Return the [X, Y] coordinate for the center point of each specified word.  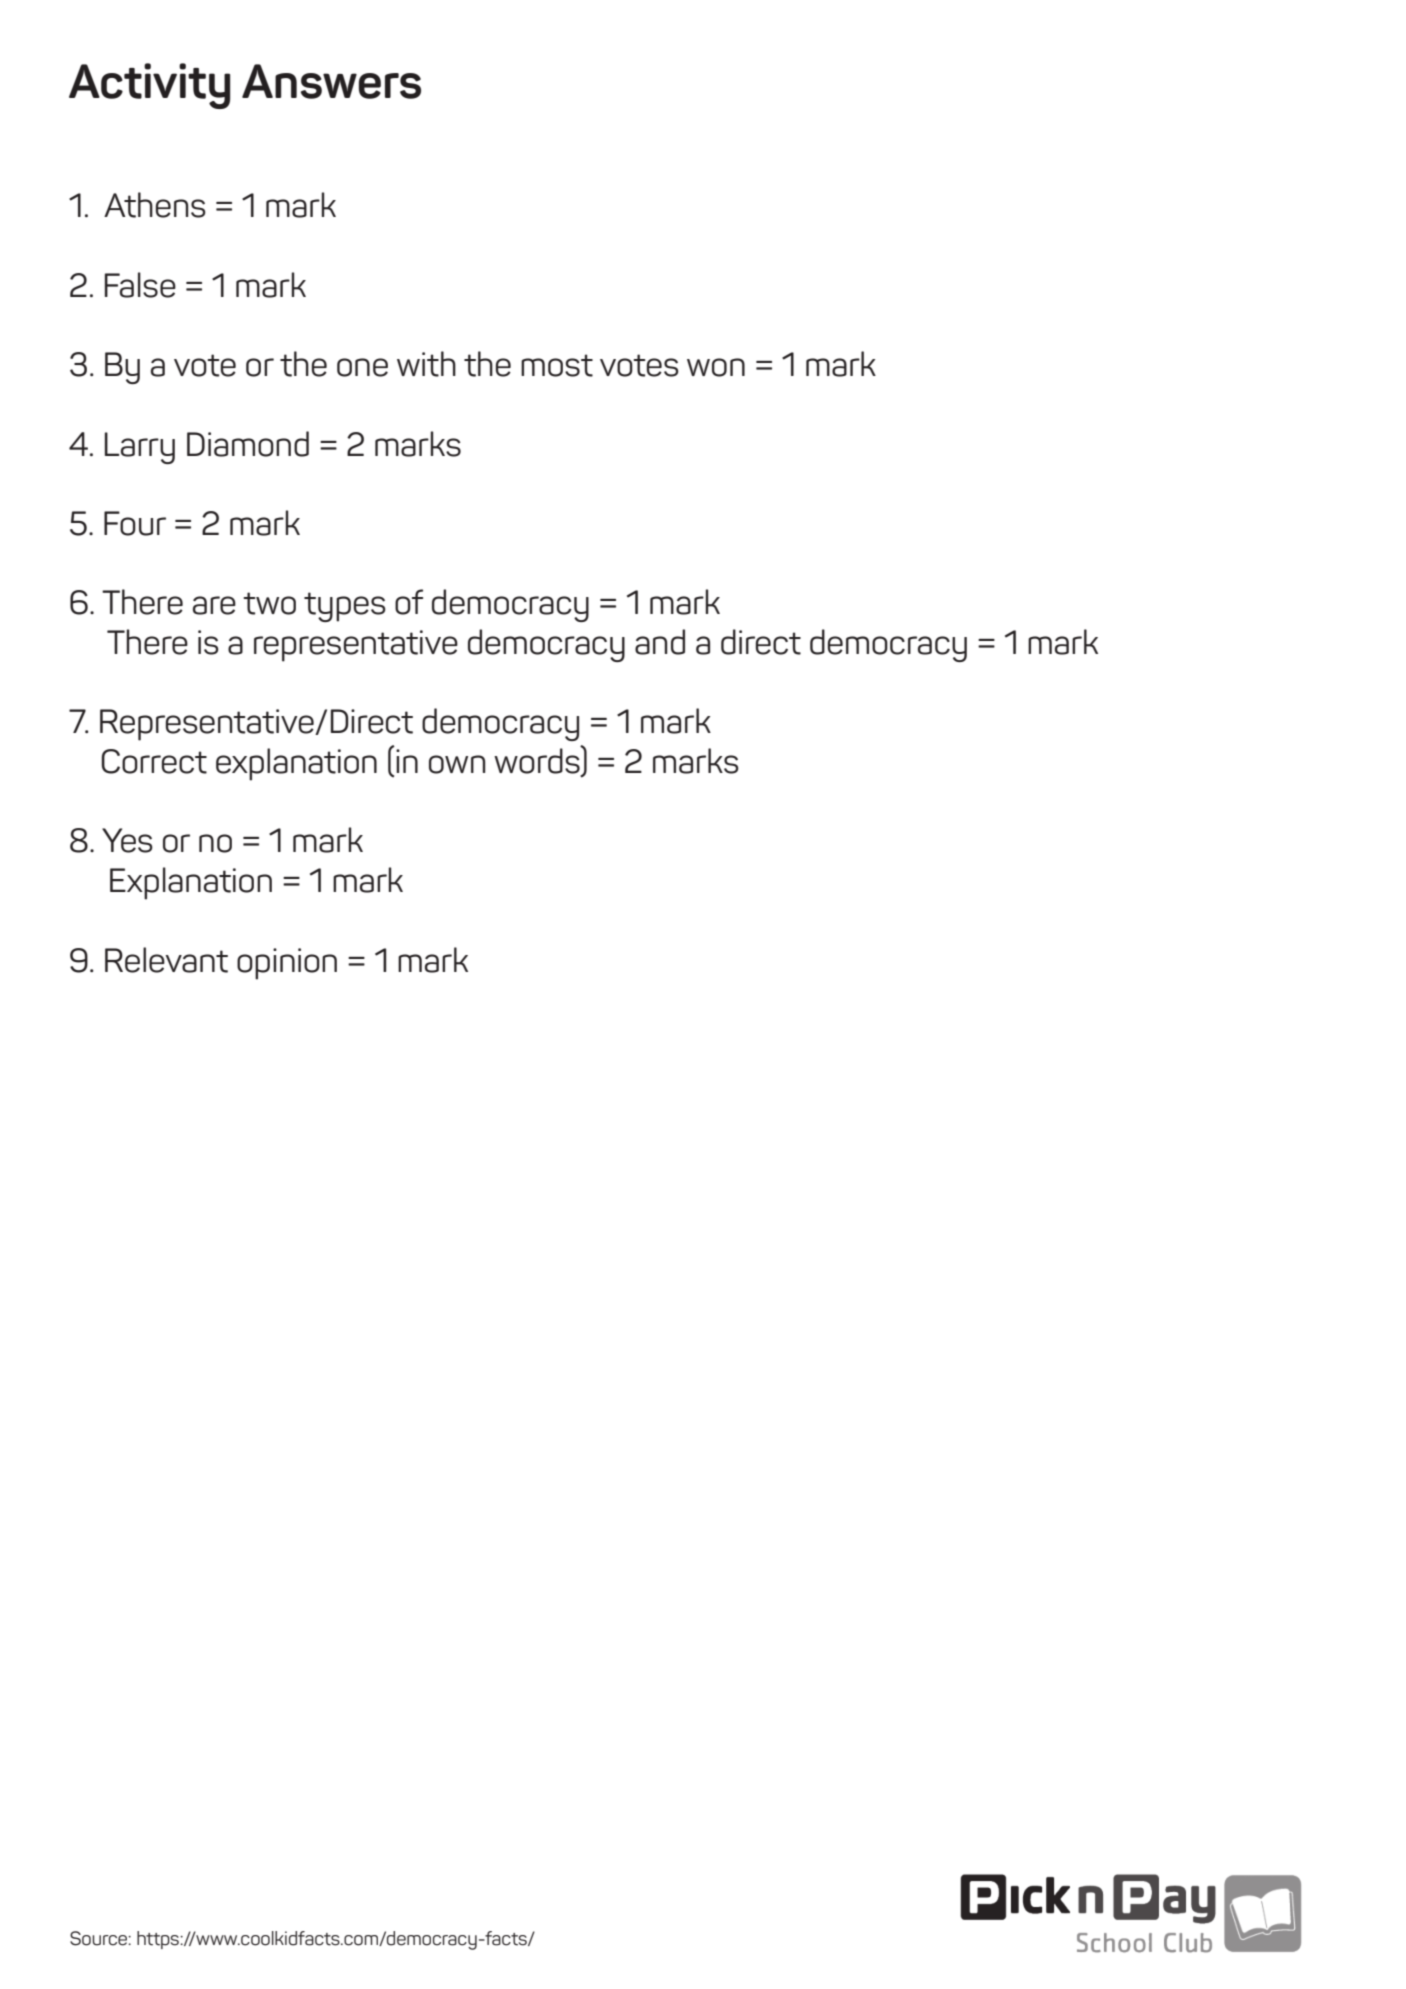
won [716, 367]
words [538, 761]
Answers [331, 81]
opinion [287, 964]
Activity [149, 86]
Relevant [166, 960]
